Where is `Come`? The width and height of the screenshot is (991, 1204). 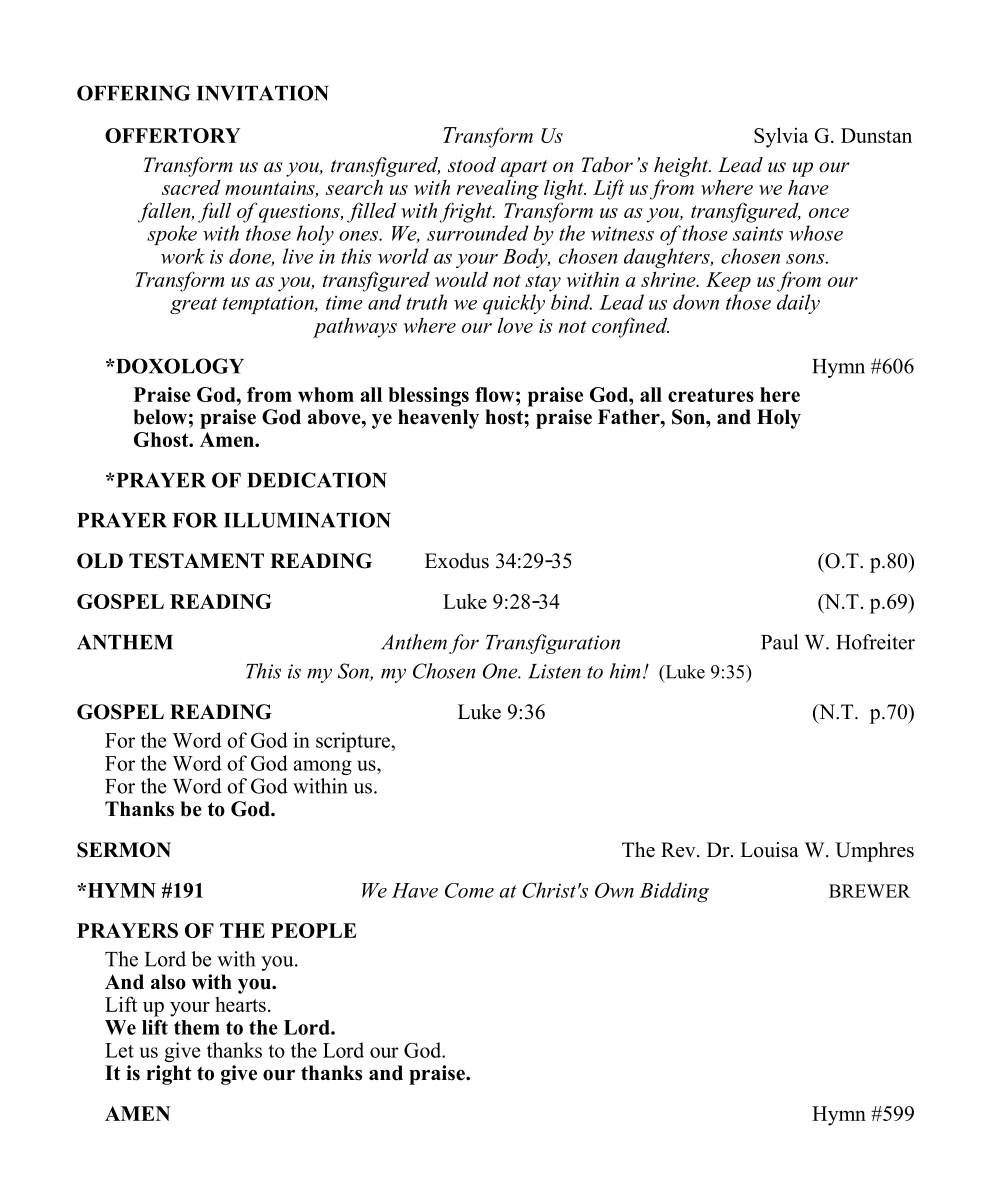 Come is located at coordinates (469, 890).
